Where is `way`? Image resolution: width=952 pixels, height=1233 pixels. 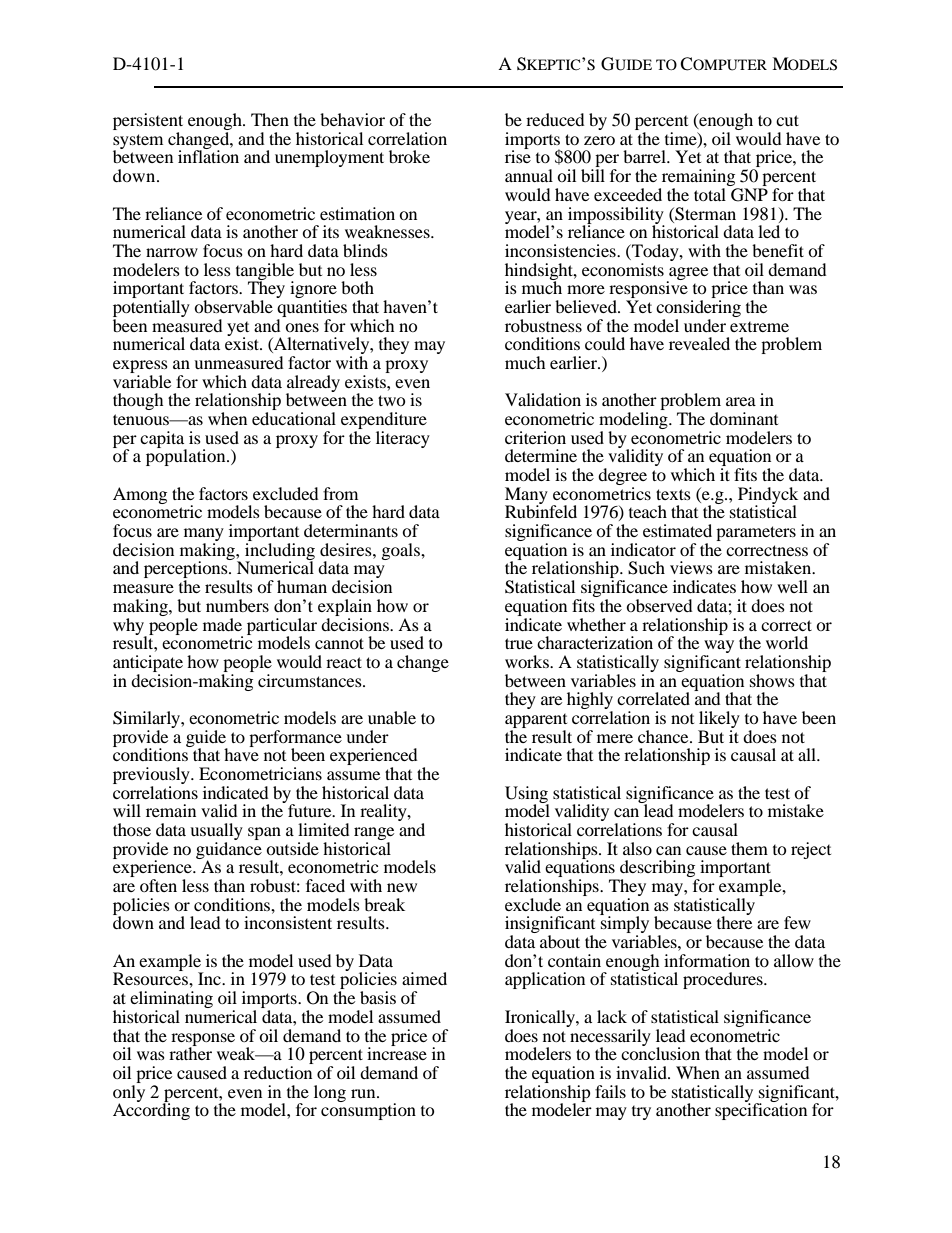
way is located at coordinates (718, 648).
